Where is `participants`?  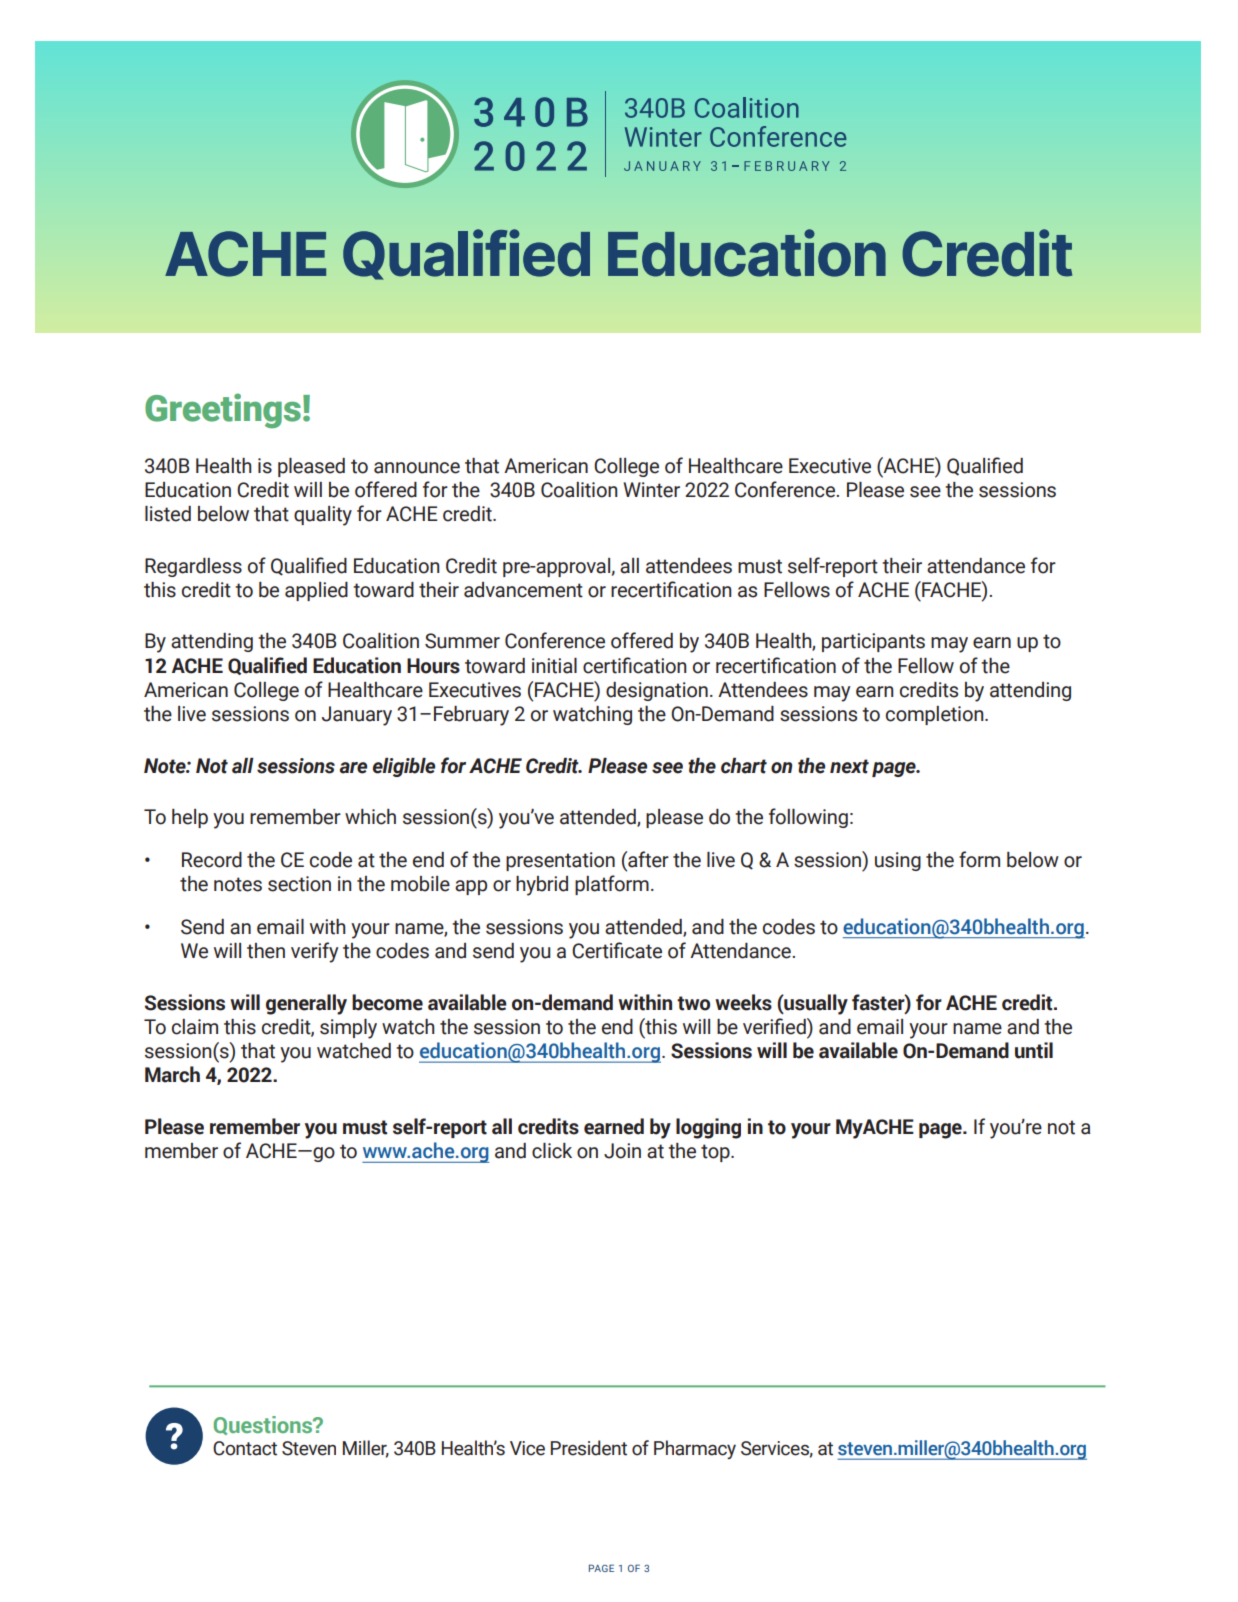
participants is located at coordinates (873, 642).
